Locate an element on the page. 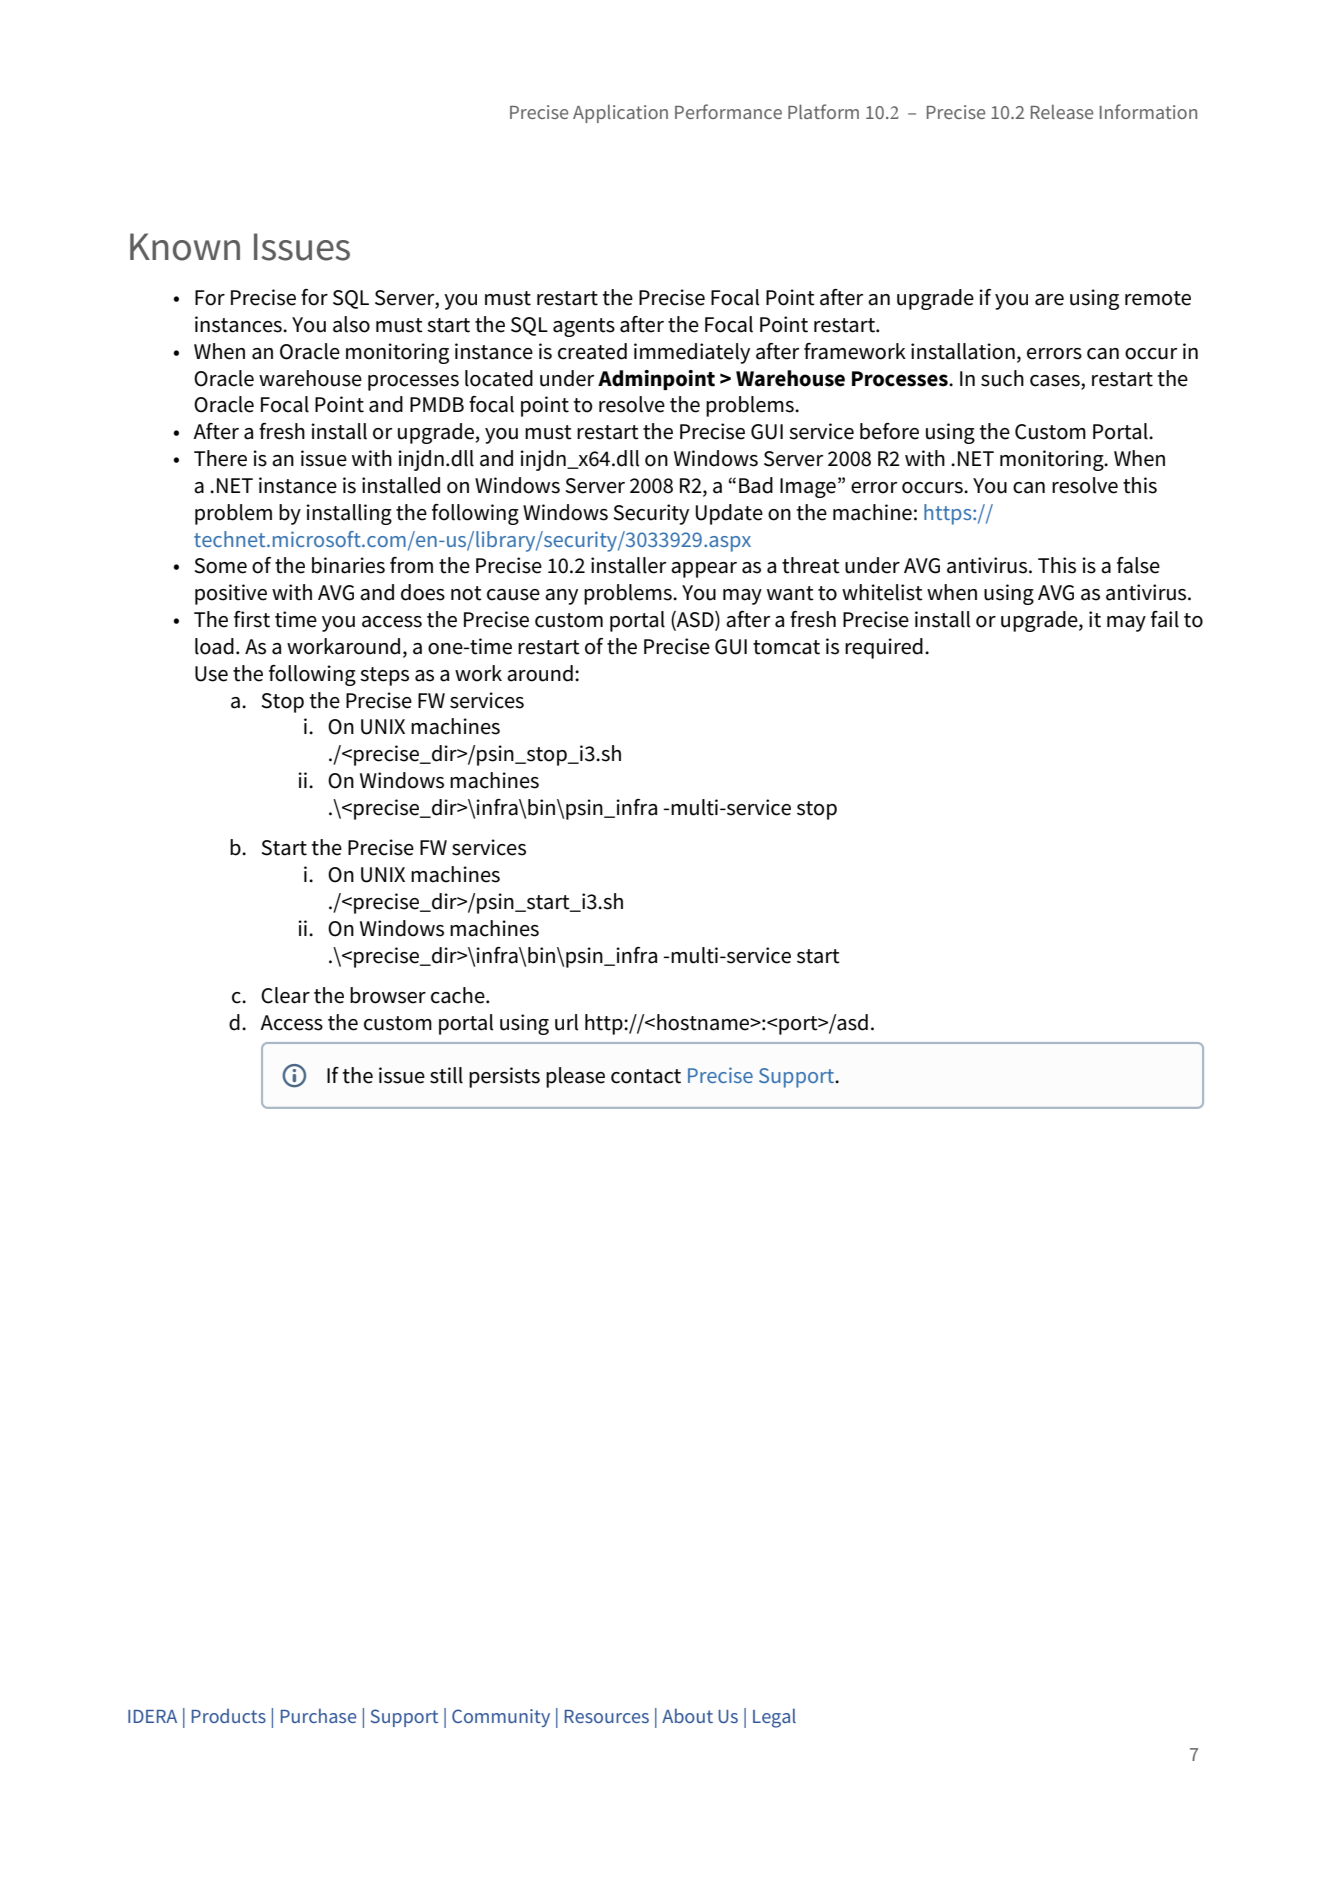 This page has width=1331, height=1883. tomcat is located at coordinates (786, 647).
